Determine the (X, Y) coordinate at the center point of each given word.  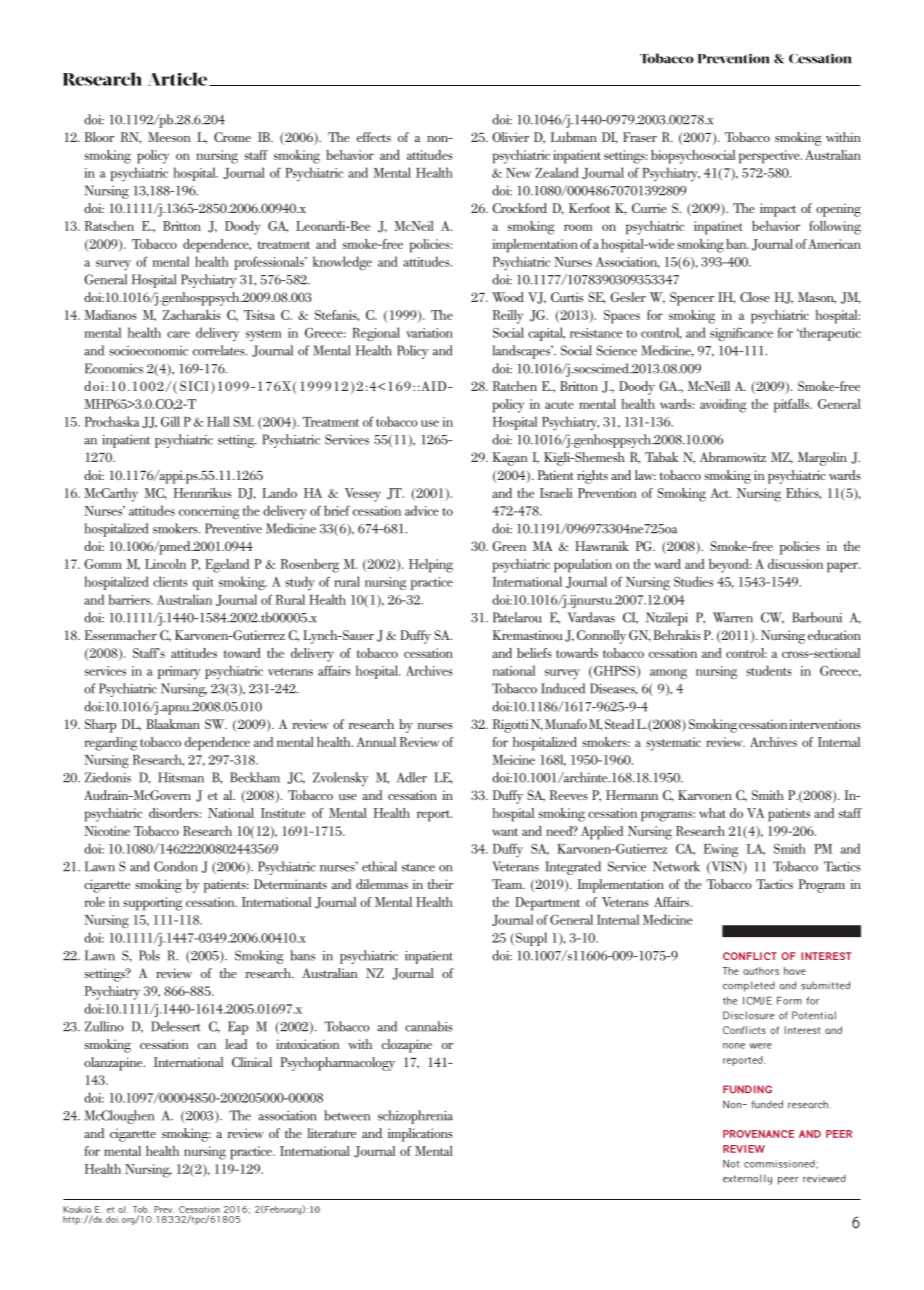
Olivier (510, 137)
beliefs (534, 653)
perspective (770, 157)
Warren (733, 617)
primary (179, 673)
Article (177, 79)
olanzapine (114, 1064)
